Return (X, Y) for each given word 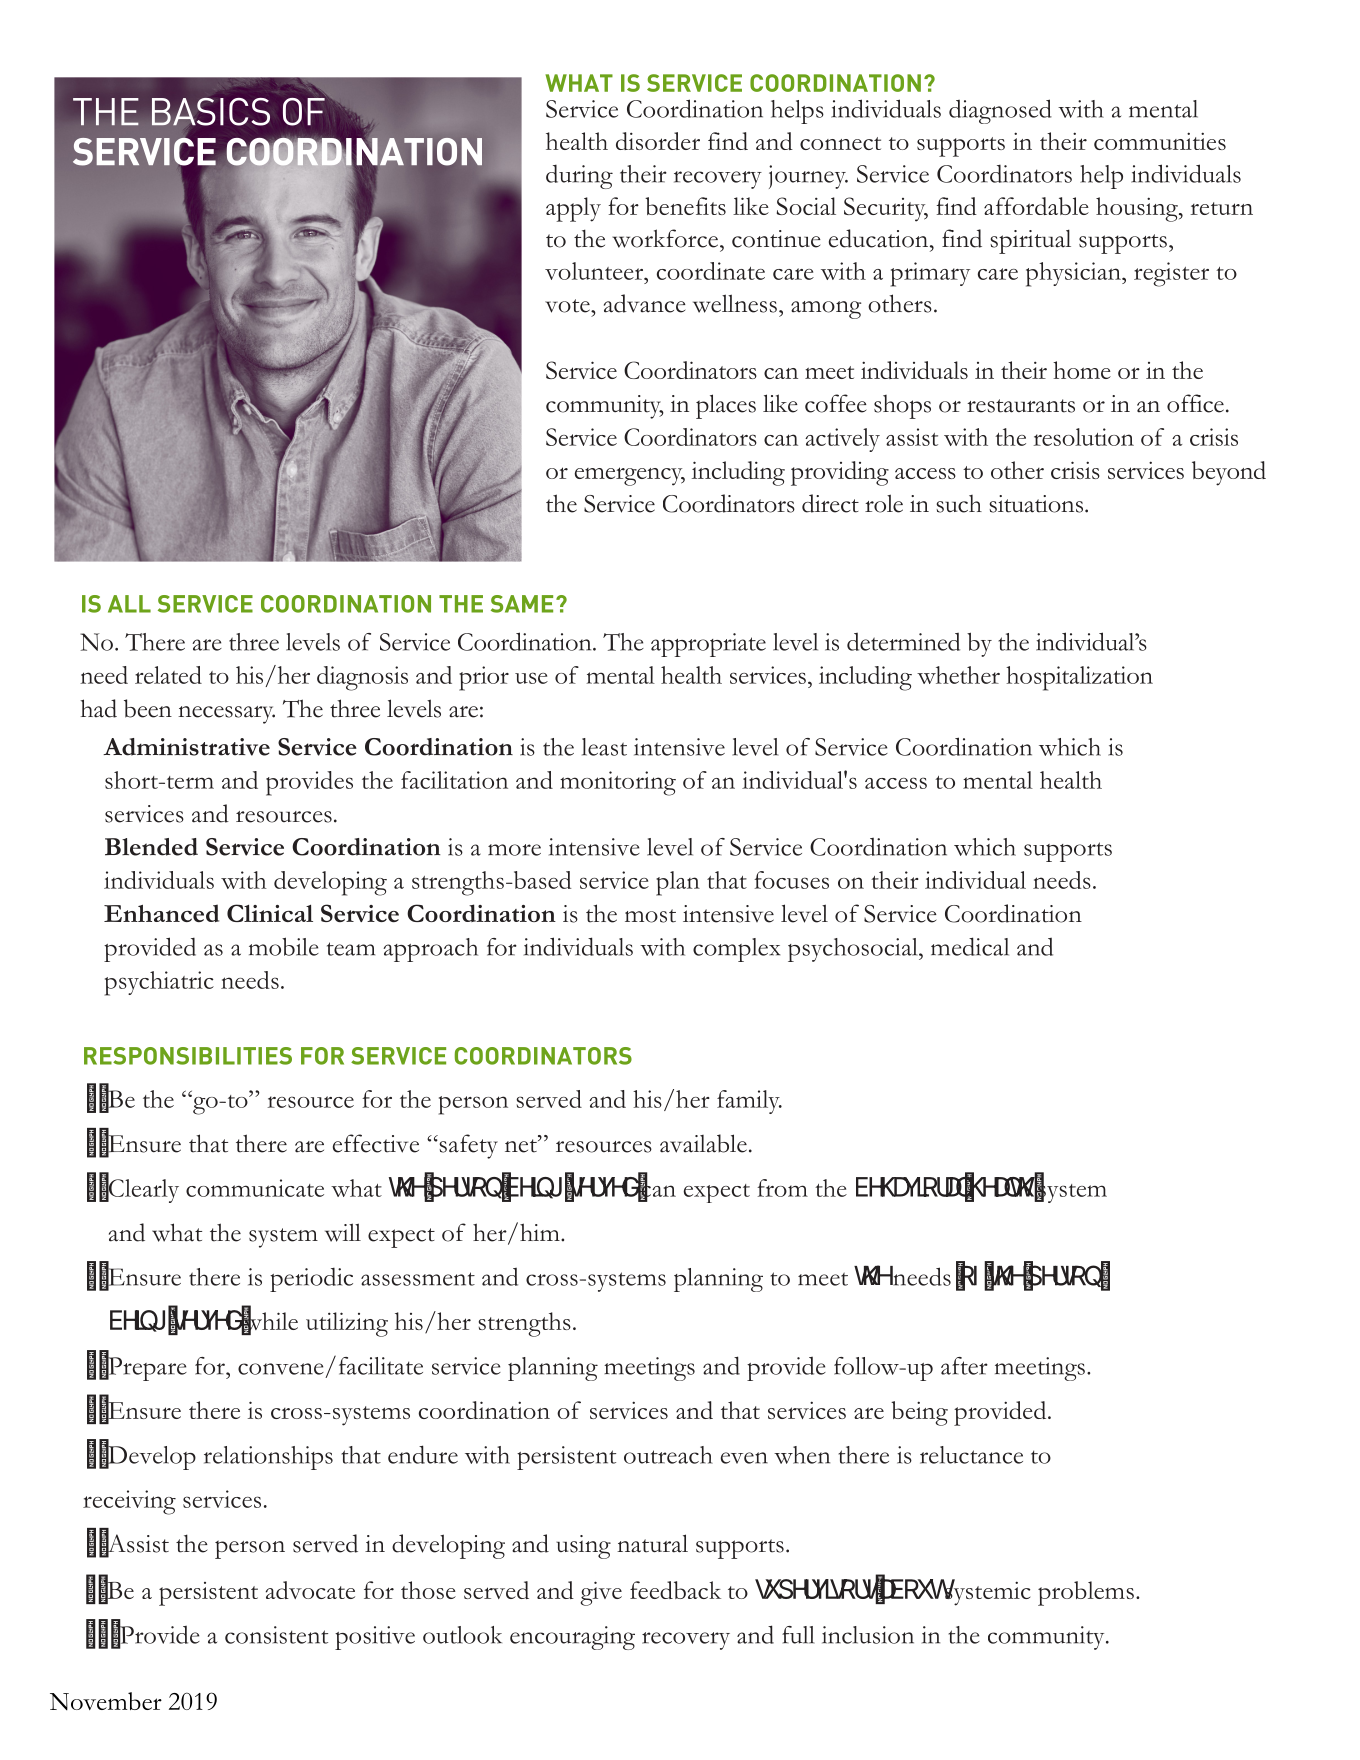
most (650, 916)
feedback (675, 1590)
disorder (658, 141)
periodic (311, 1280)
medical (970, 946)
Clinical (270, 913)
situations (1036, 504)
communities (1160, 141)
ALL (129, 604)
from (782, 1188)
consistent (276, 1635)
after (964, 1366)
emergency (630, 476)
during (579, 177)
